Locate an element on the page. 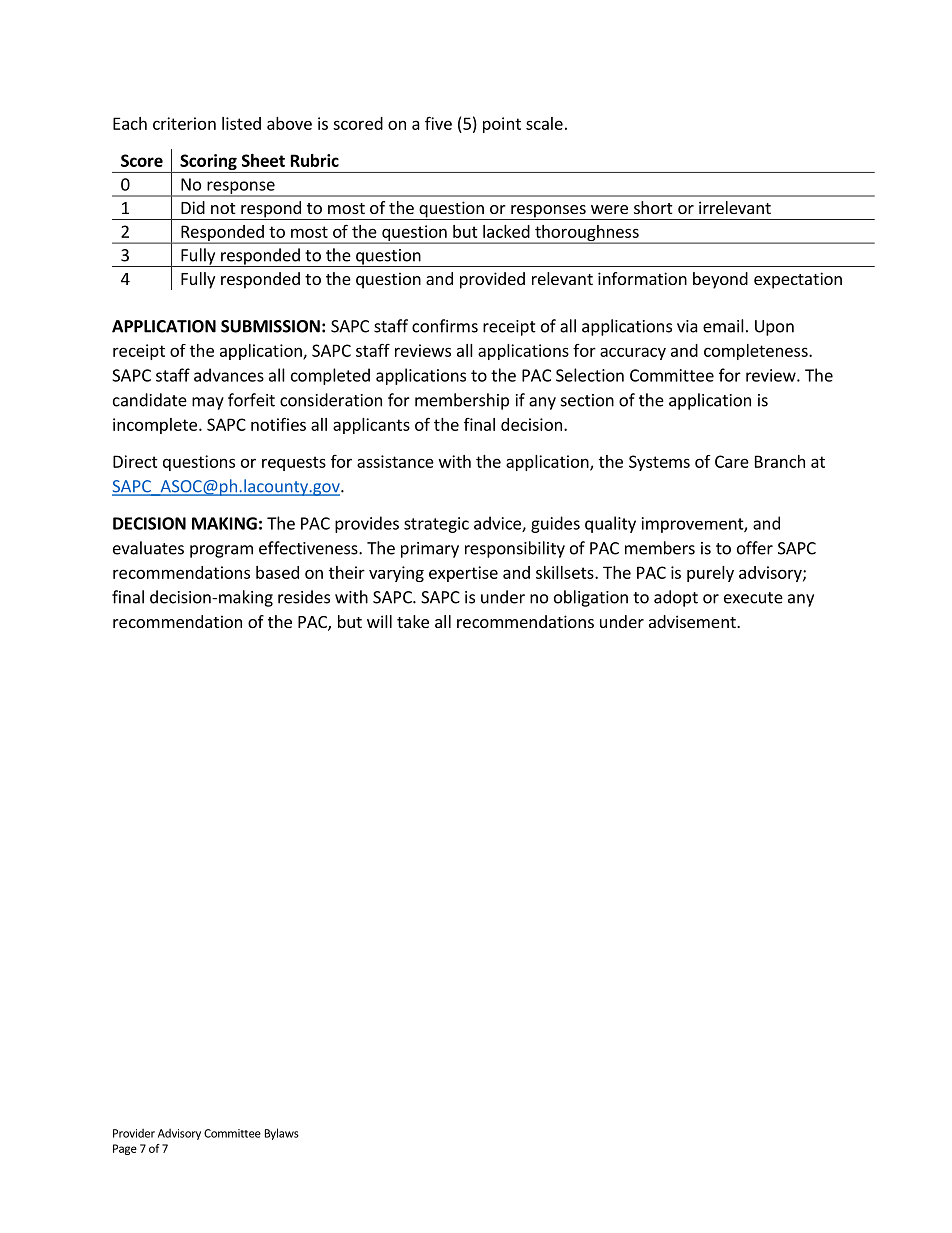 This image has height=1233, width=952. may is located at coordinates (208, 403).
